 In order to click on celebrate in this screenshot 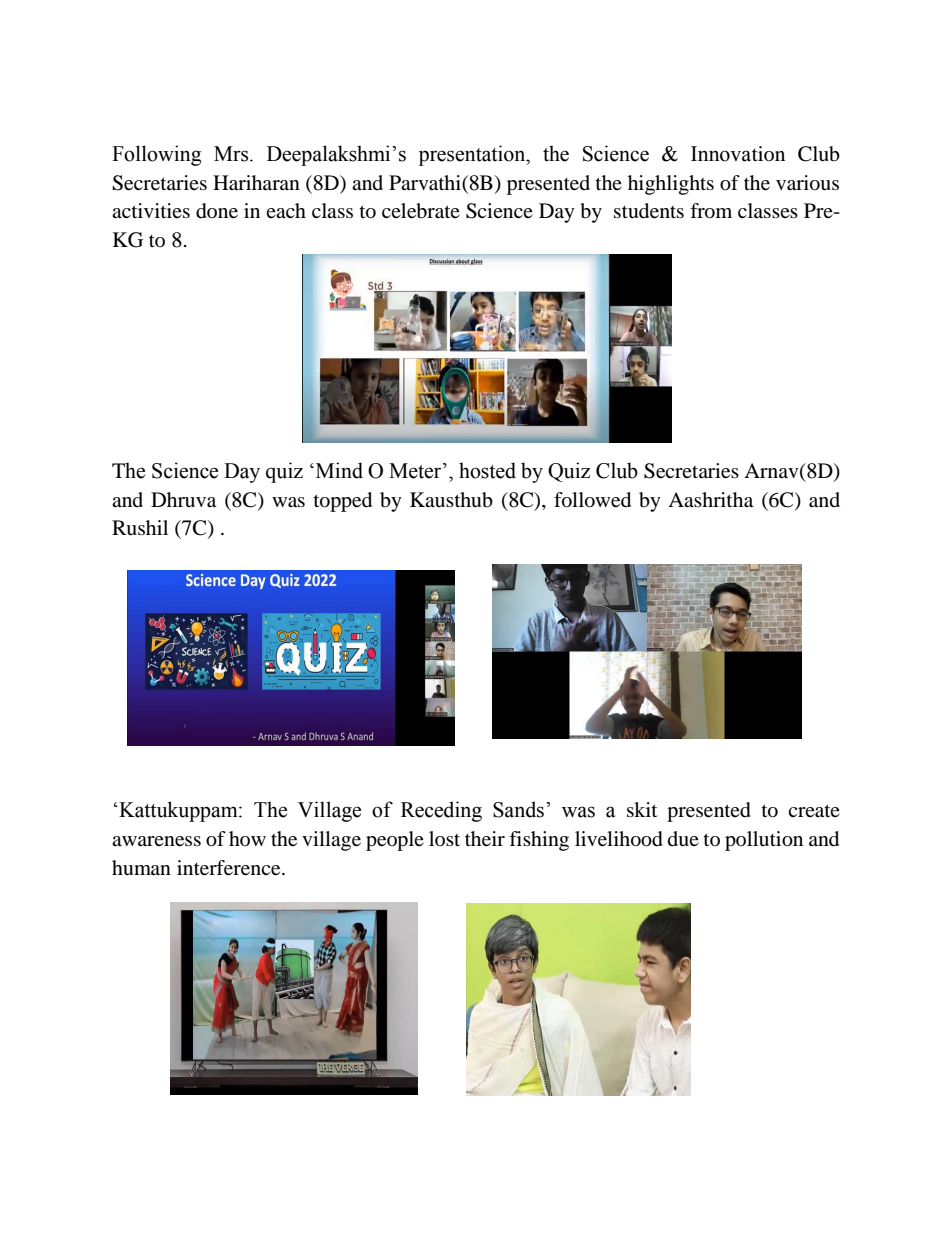, I will do `click(421, 211)`.
